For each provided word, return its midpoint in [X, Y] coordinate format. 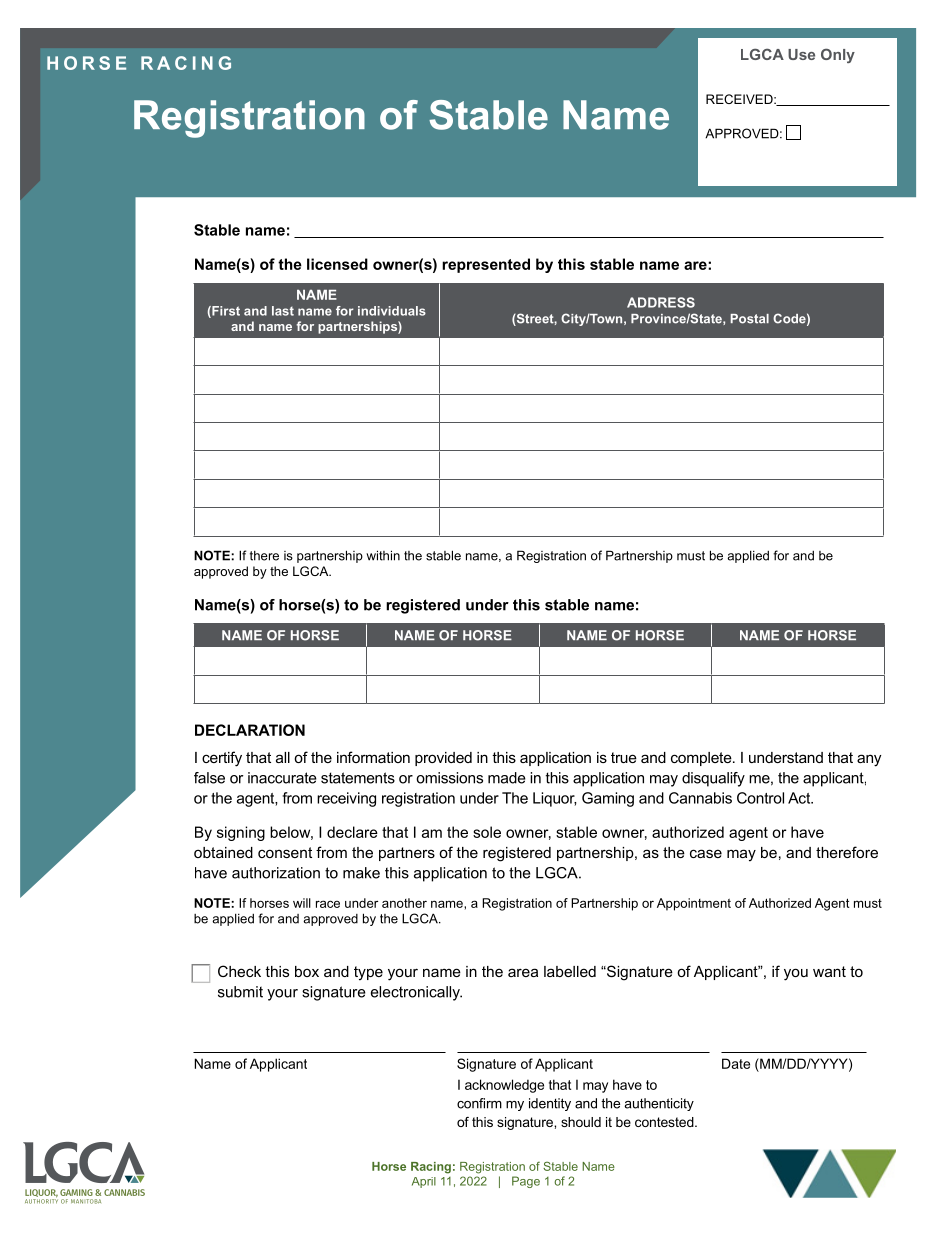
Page [526, 1182]
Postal [750, 319]
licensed [337, 264]
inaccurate [282, 778]
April [424, 1182]
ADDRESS [661, 302]
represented [486, 265]
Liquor [554, 799]
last [283, 311]
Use [801, 54]
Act [800, 798]
